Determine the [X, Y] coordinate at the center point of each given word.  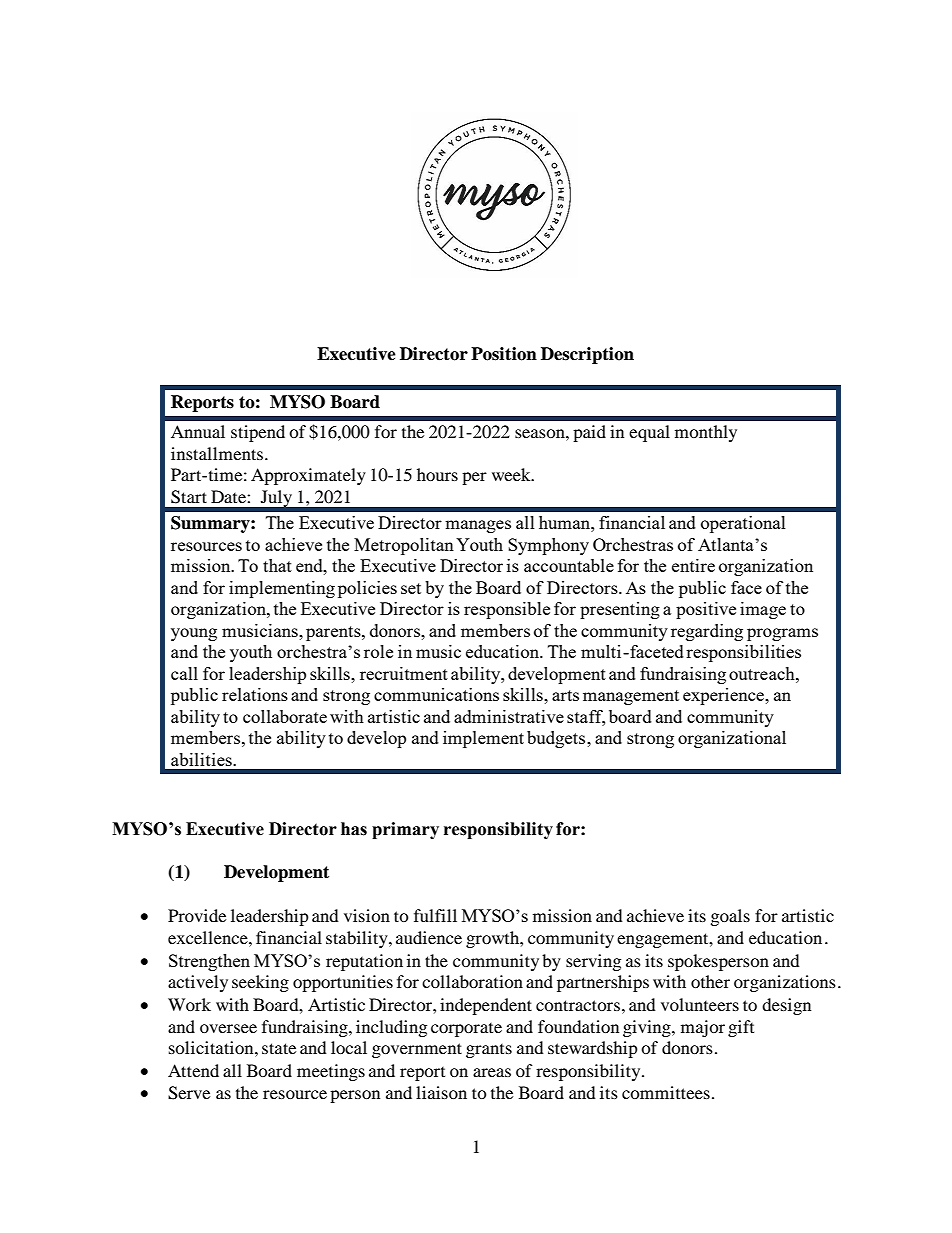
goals [730, 917]
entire [693, 565]
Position [504, 354]
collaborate [285, 716]
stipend [258, 433]
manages [478, 526]
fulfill [435, 915]
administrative [509, 716]
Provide [197, 915]
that [277, 565]
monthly [706, 433]
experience [725, 696]
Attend [193, 1070]
